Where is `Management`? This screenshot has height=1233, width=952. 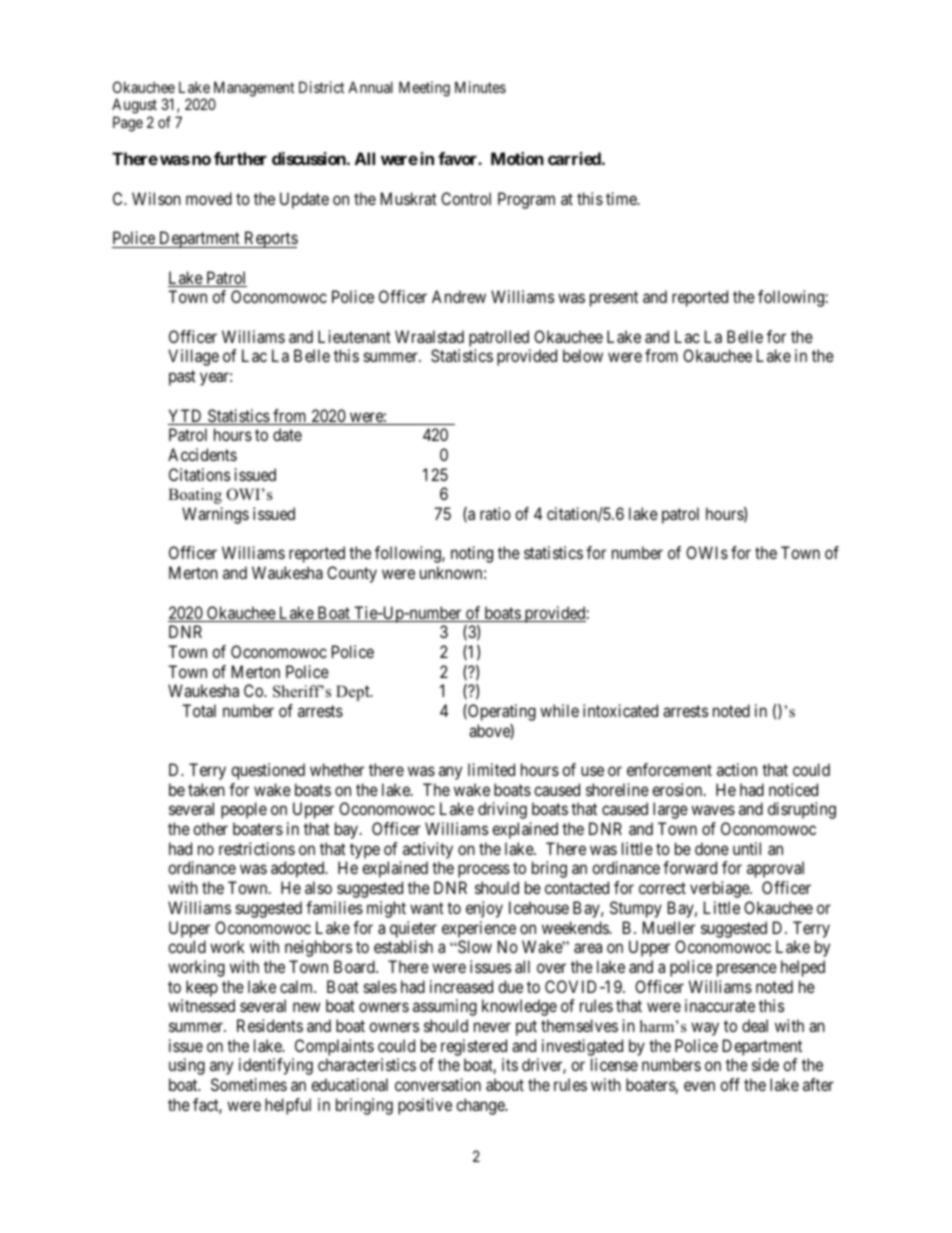 Management is located at coordinates (252, 90).
